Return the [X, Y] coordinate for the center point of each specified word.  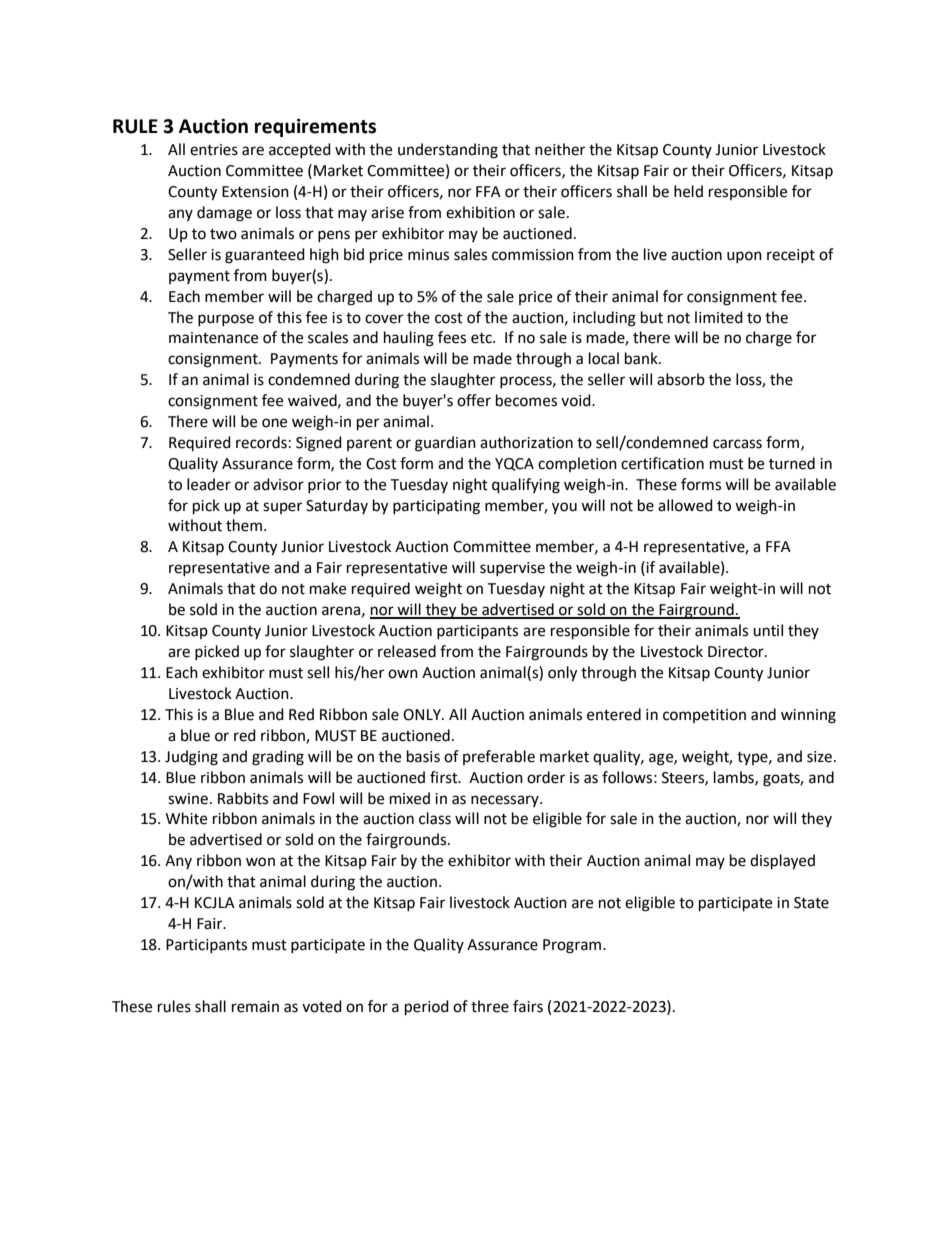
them [244, 525]
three [490, 1006]
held [688, 191]
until [768, 630]
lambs [735, 778]
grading [278, 758]
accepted [300, 150]
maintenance [213, 338]
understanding [448, 151]
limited [719, 317]
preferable [499, 757]
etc [482, 338]
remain [255, 1007]
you [564, 508]
